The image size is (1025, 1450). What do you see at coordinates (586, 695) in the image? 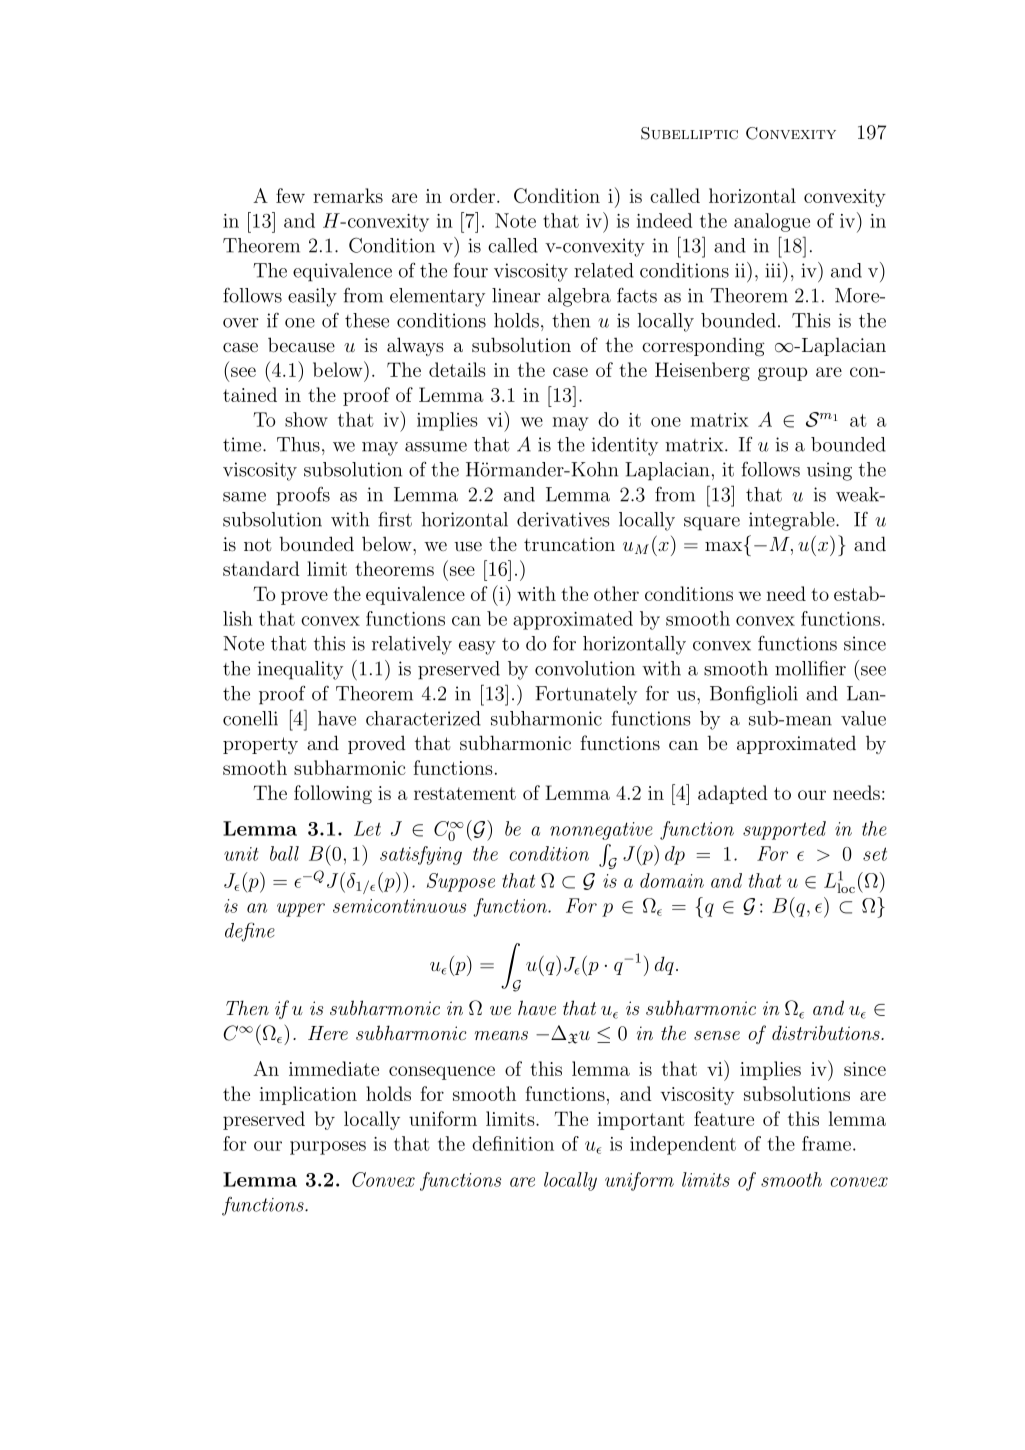
I see `Fortunately` at bounding box center [586, 695].
